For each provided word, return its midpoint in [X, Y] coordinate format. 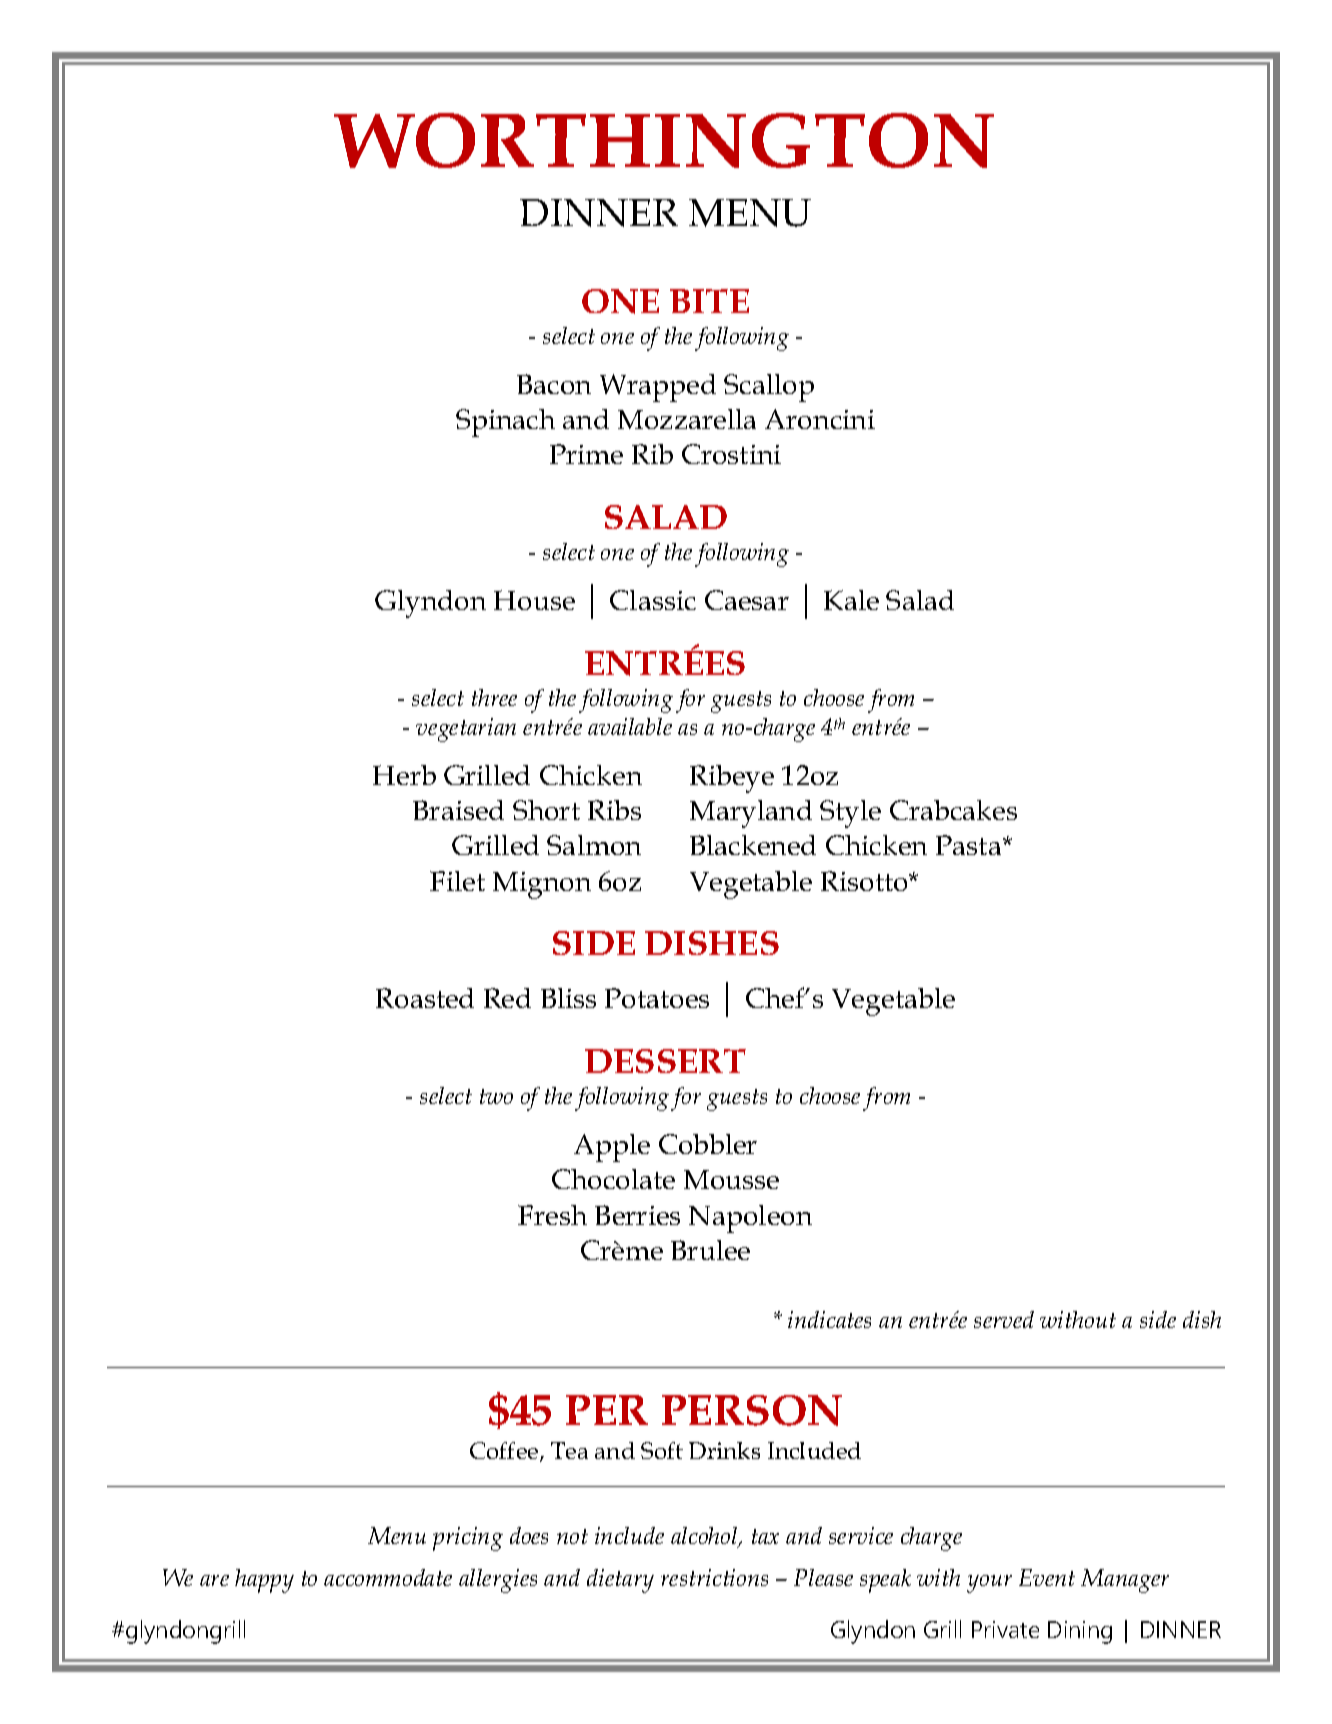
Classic [653, 600]
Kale [851, 600]
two [496, 1096]
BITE [709, 301]
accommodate [388, 1577]
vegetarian [466, 730]
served [1004, 1319]
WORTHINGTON [664, 140]
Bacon [554, 384]
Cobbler [708, 1144]
